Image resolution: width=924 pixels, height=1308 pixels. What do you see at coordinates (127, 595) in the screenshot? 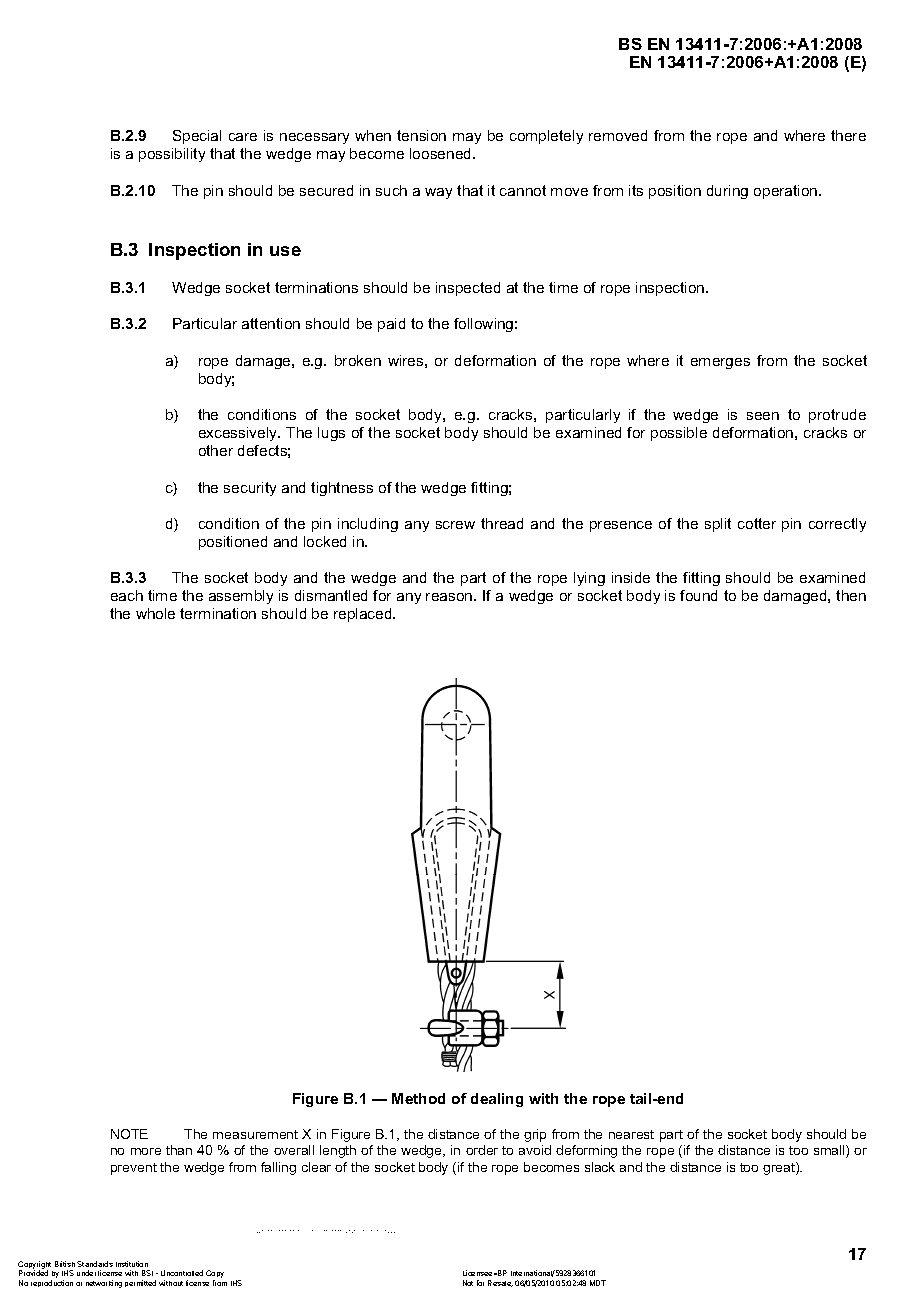
I see `each` at bounding box center [127, 595].
